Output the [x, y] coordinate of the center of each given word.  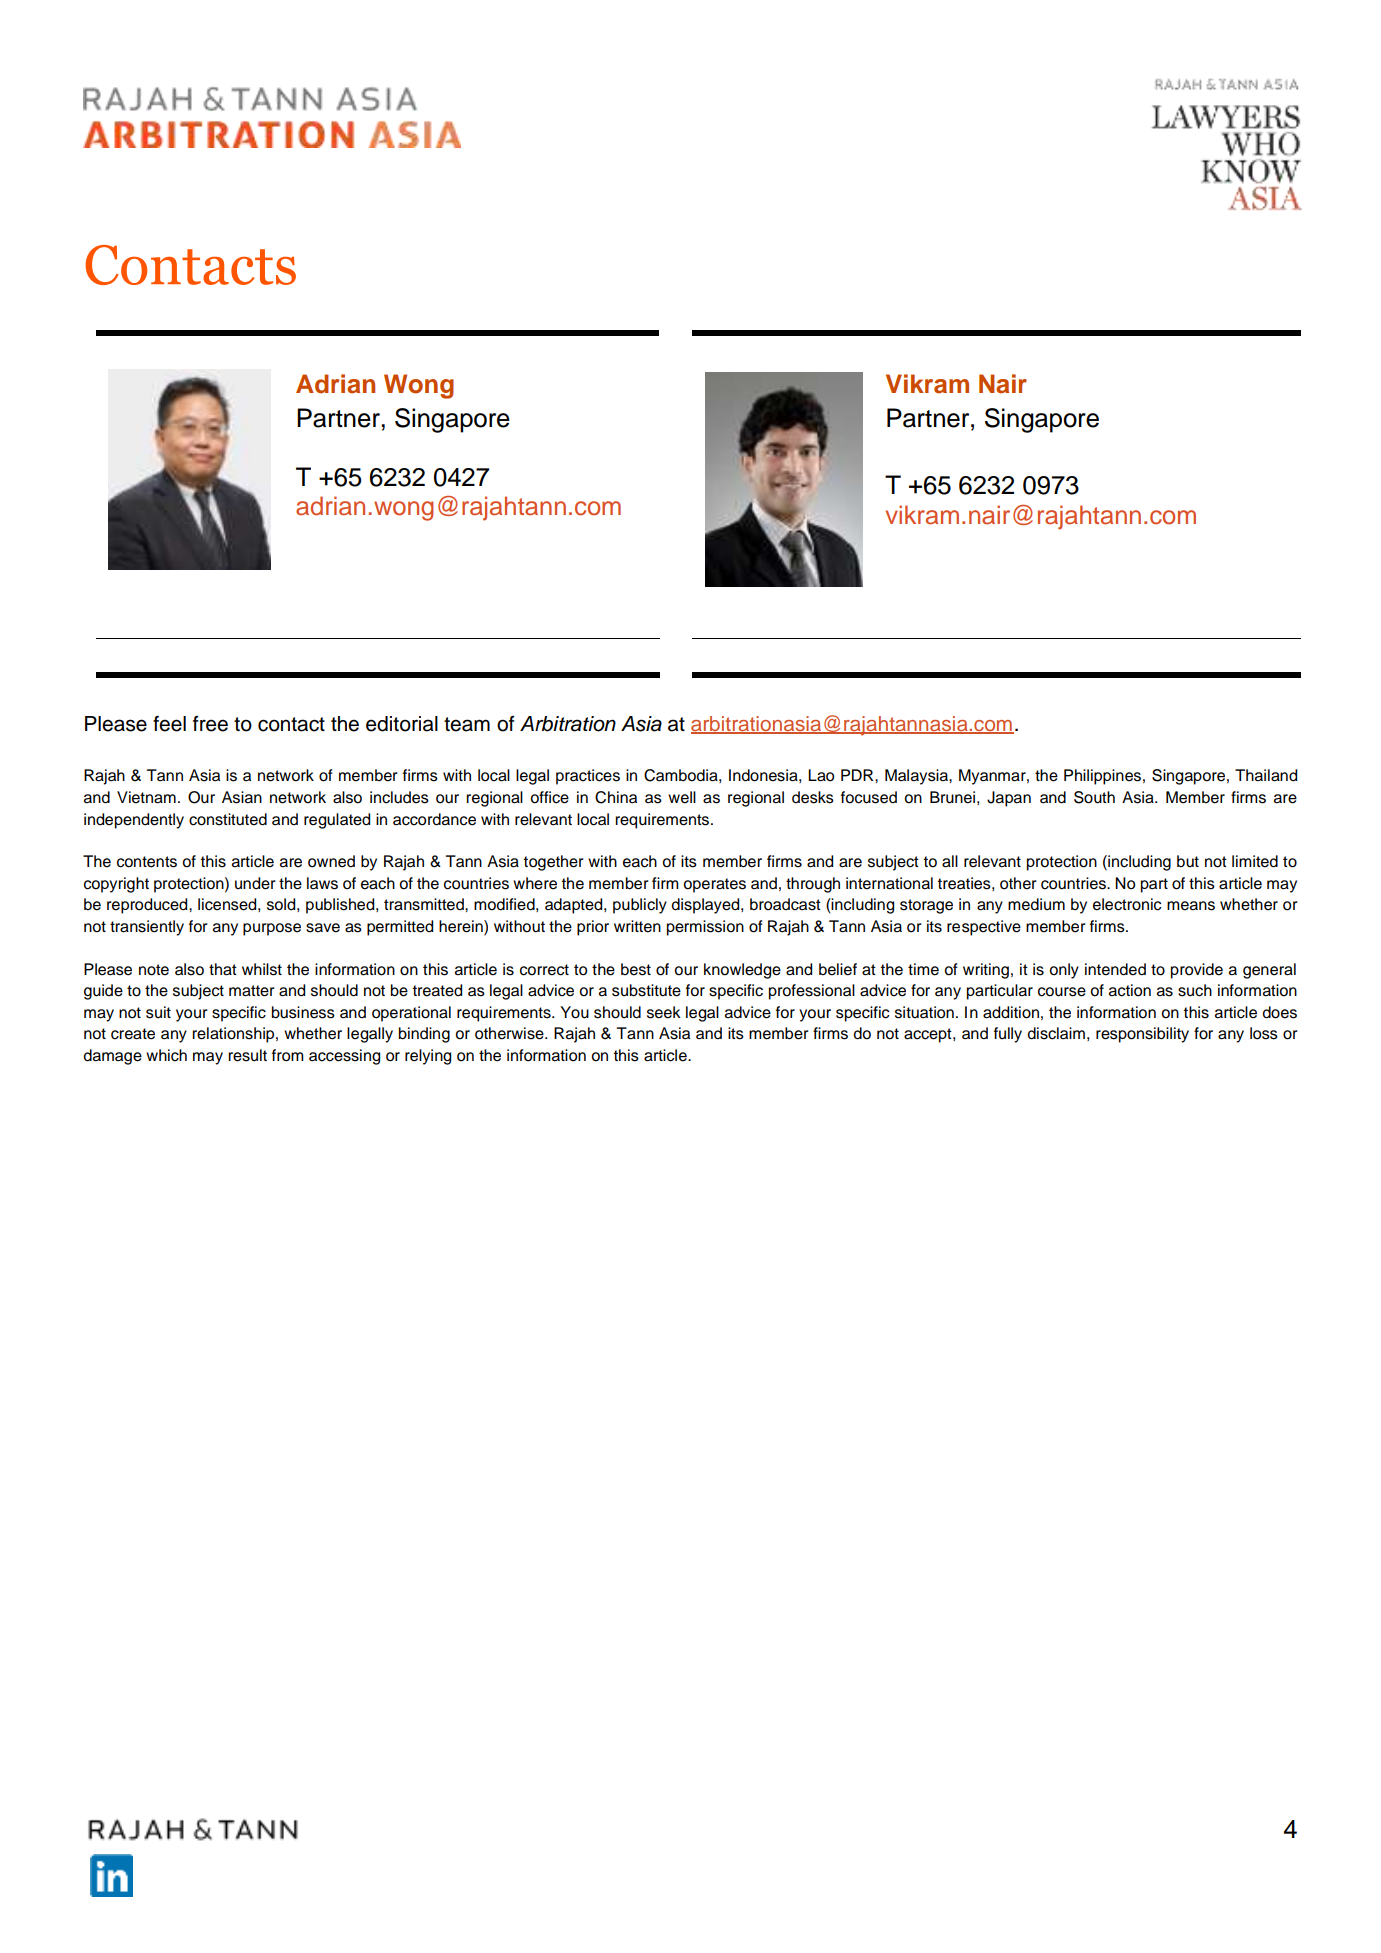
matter [252, 991]
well [682, 797]
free [210, 724]
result [247, 1055]
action [1130, 990]
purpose [272, 929]
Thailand [1266, 775]
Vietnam [146, 797]
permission [705, 928]
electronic [1127, 904]
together [553, 863]
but [1188, 861]
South [1094, 797]
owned [331, 861]
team [467, 724]
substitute [646, 990]
